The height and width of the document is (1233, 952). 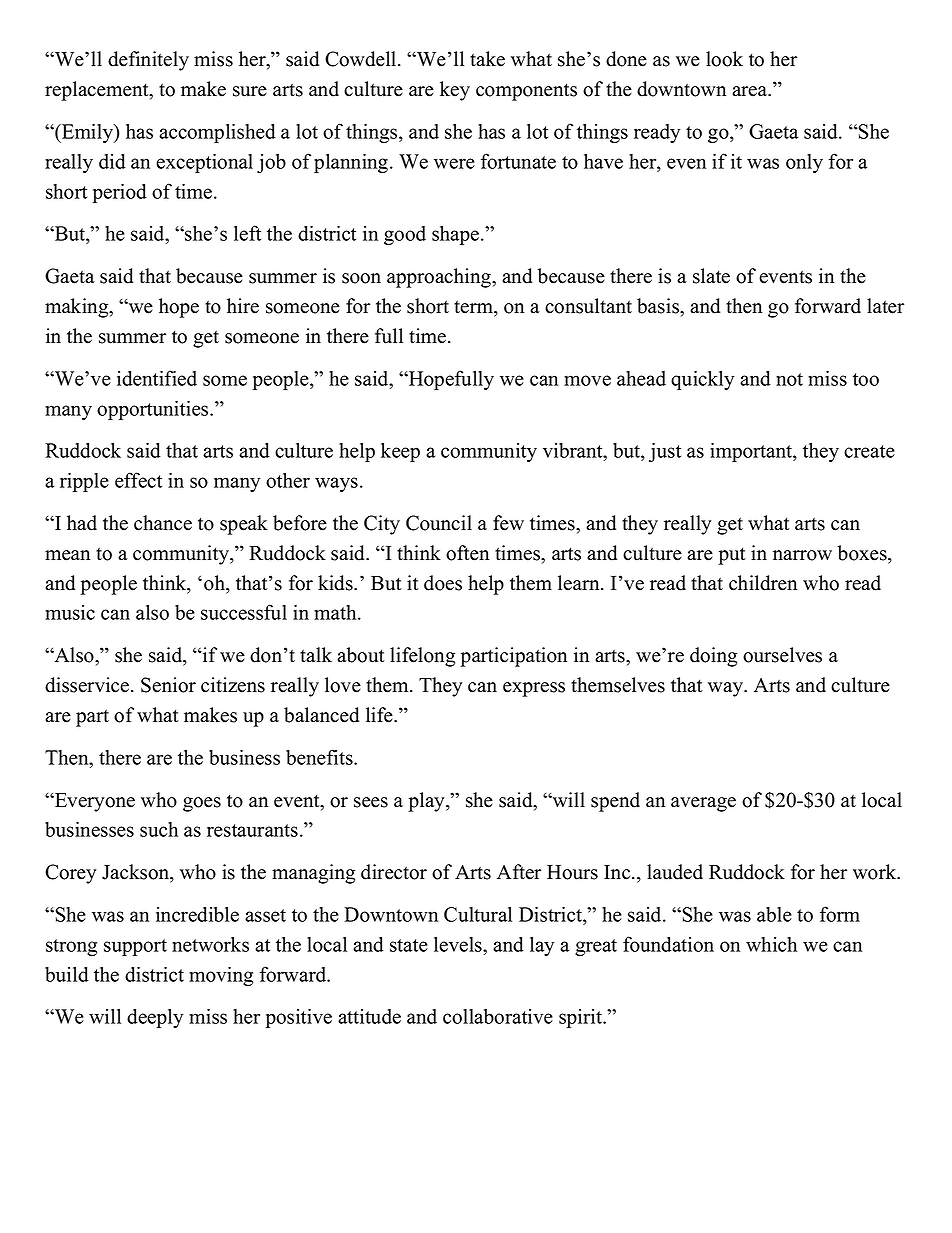 What do you see at coordinates (724, 59) in the document?
I see `look` at bounding box center [724, 59].
